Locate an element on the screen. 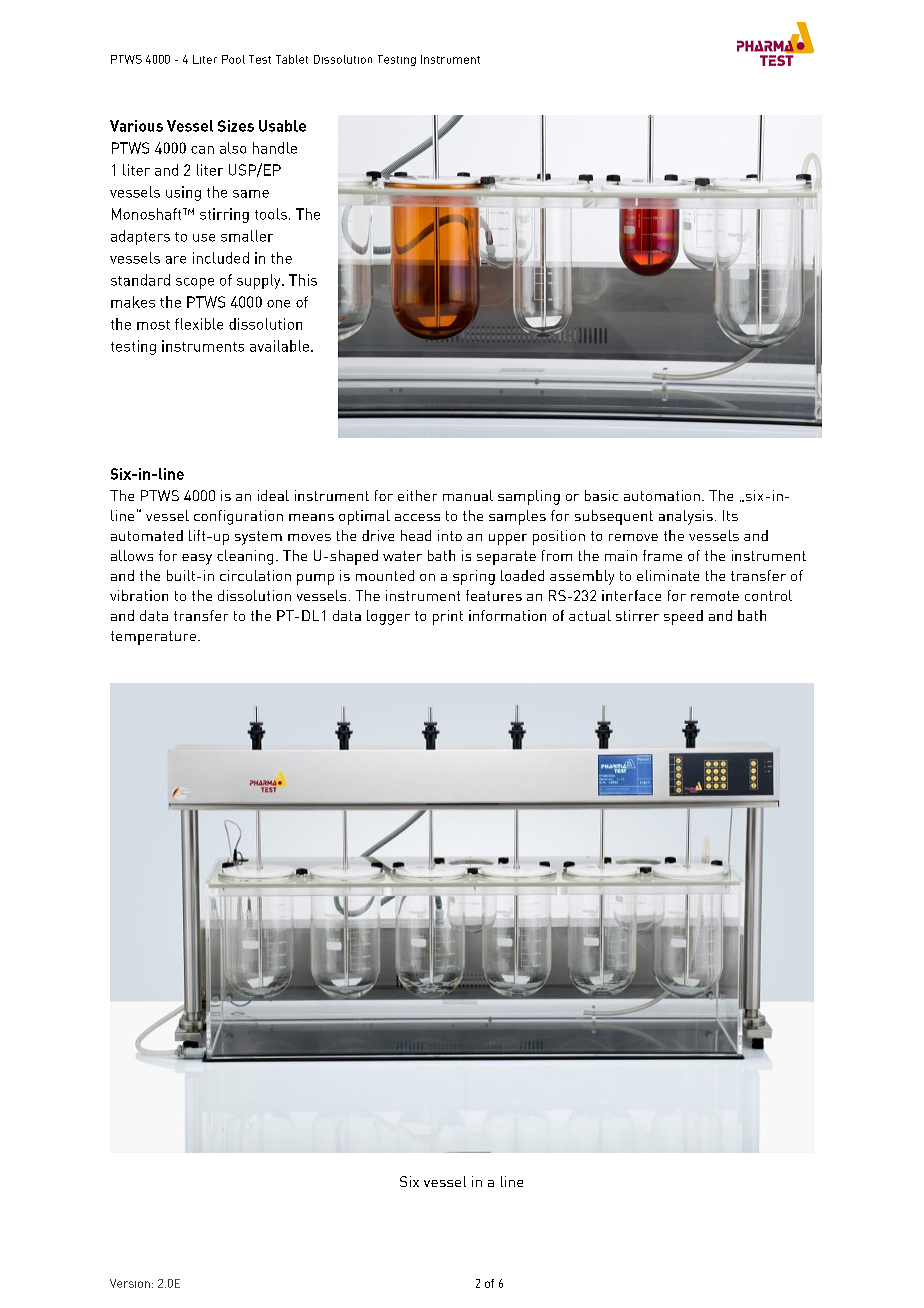  print is located at coordinates (448, 617).
